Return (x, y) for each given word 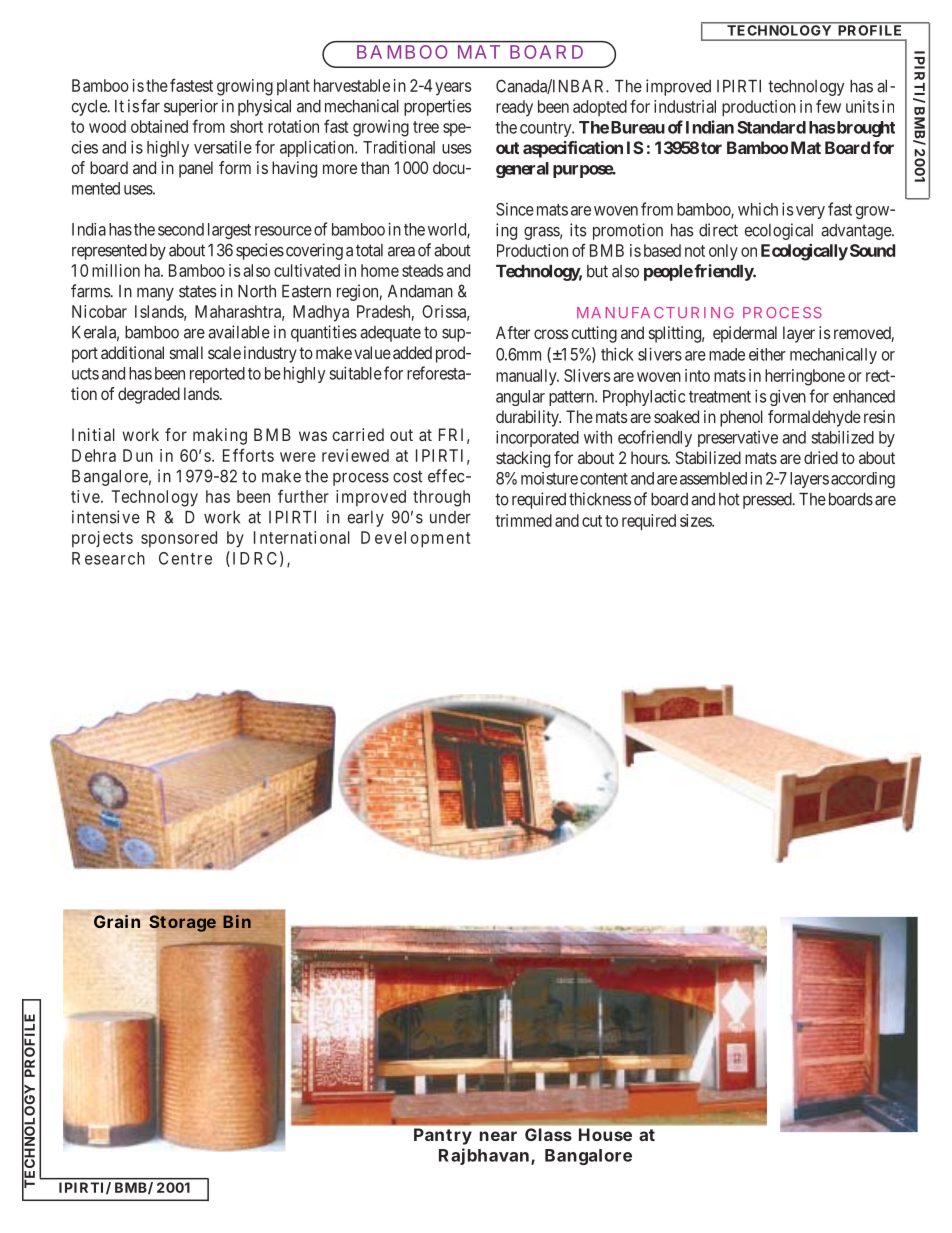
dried (821, 457)
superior (191, 107)
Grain (117, 921)
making (220, 436)
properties (438, 107)
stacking (523, 459)
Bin (237, 921)
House (605, 1134)
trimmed (523, 520)
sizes (696, 520)
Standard (771, 127)
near (498, 1136)
